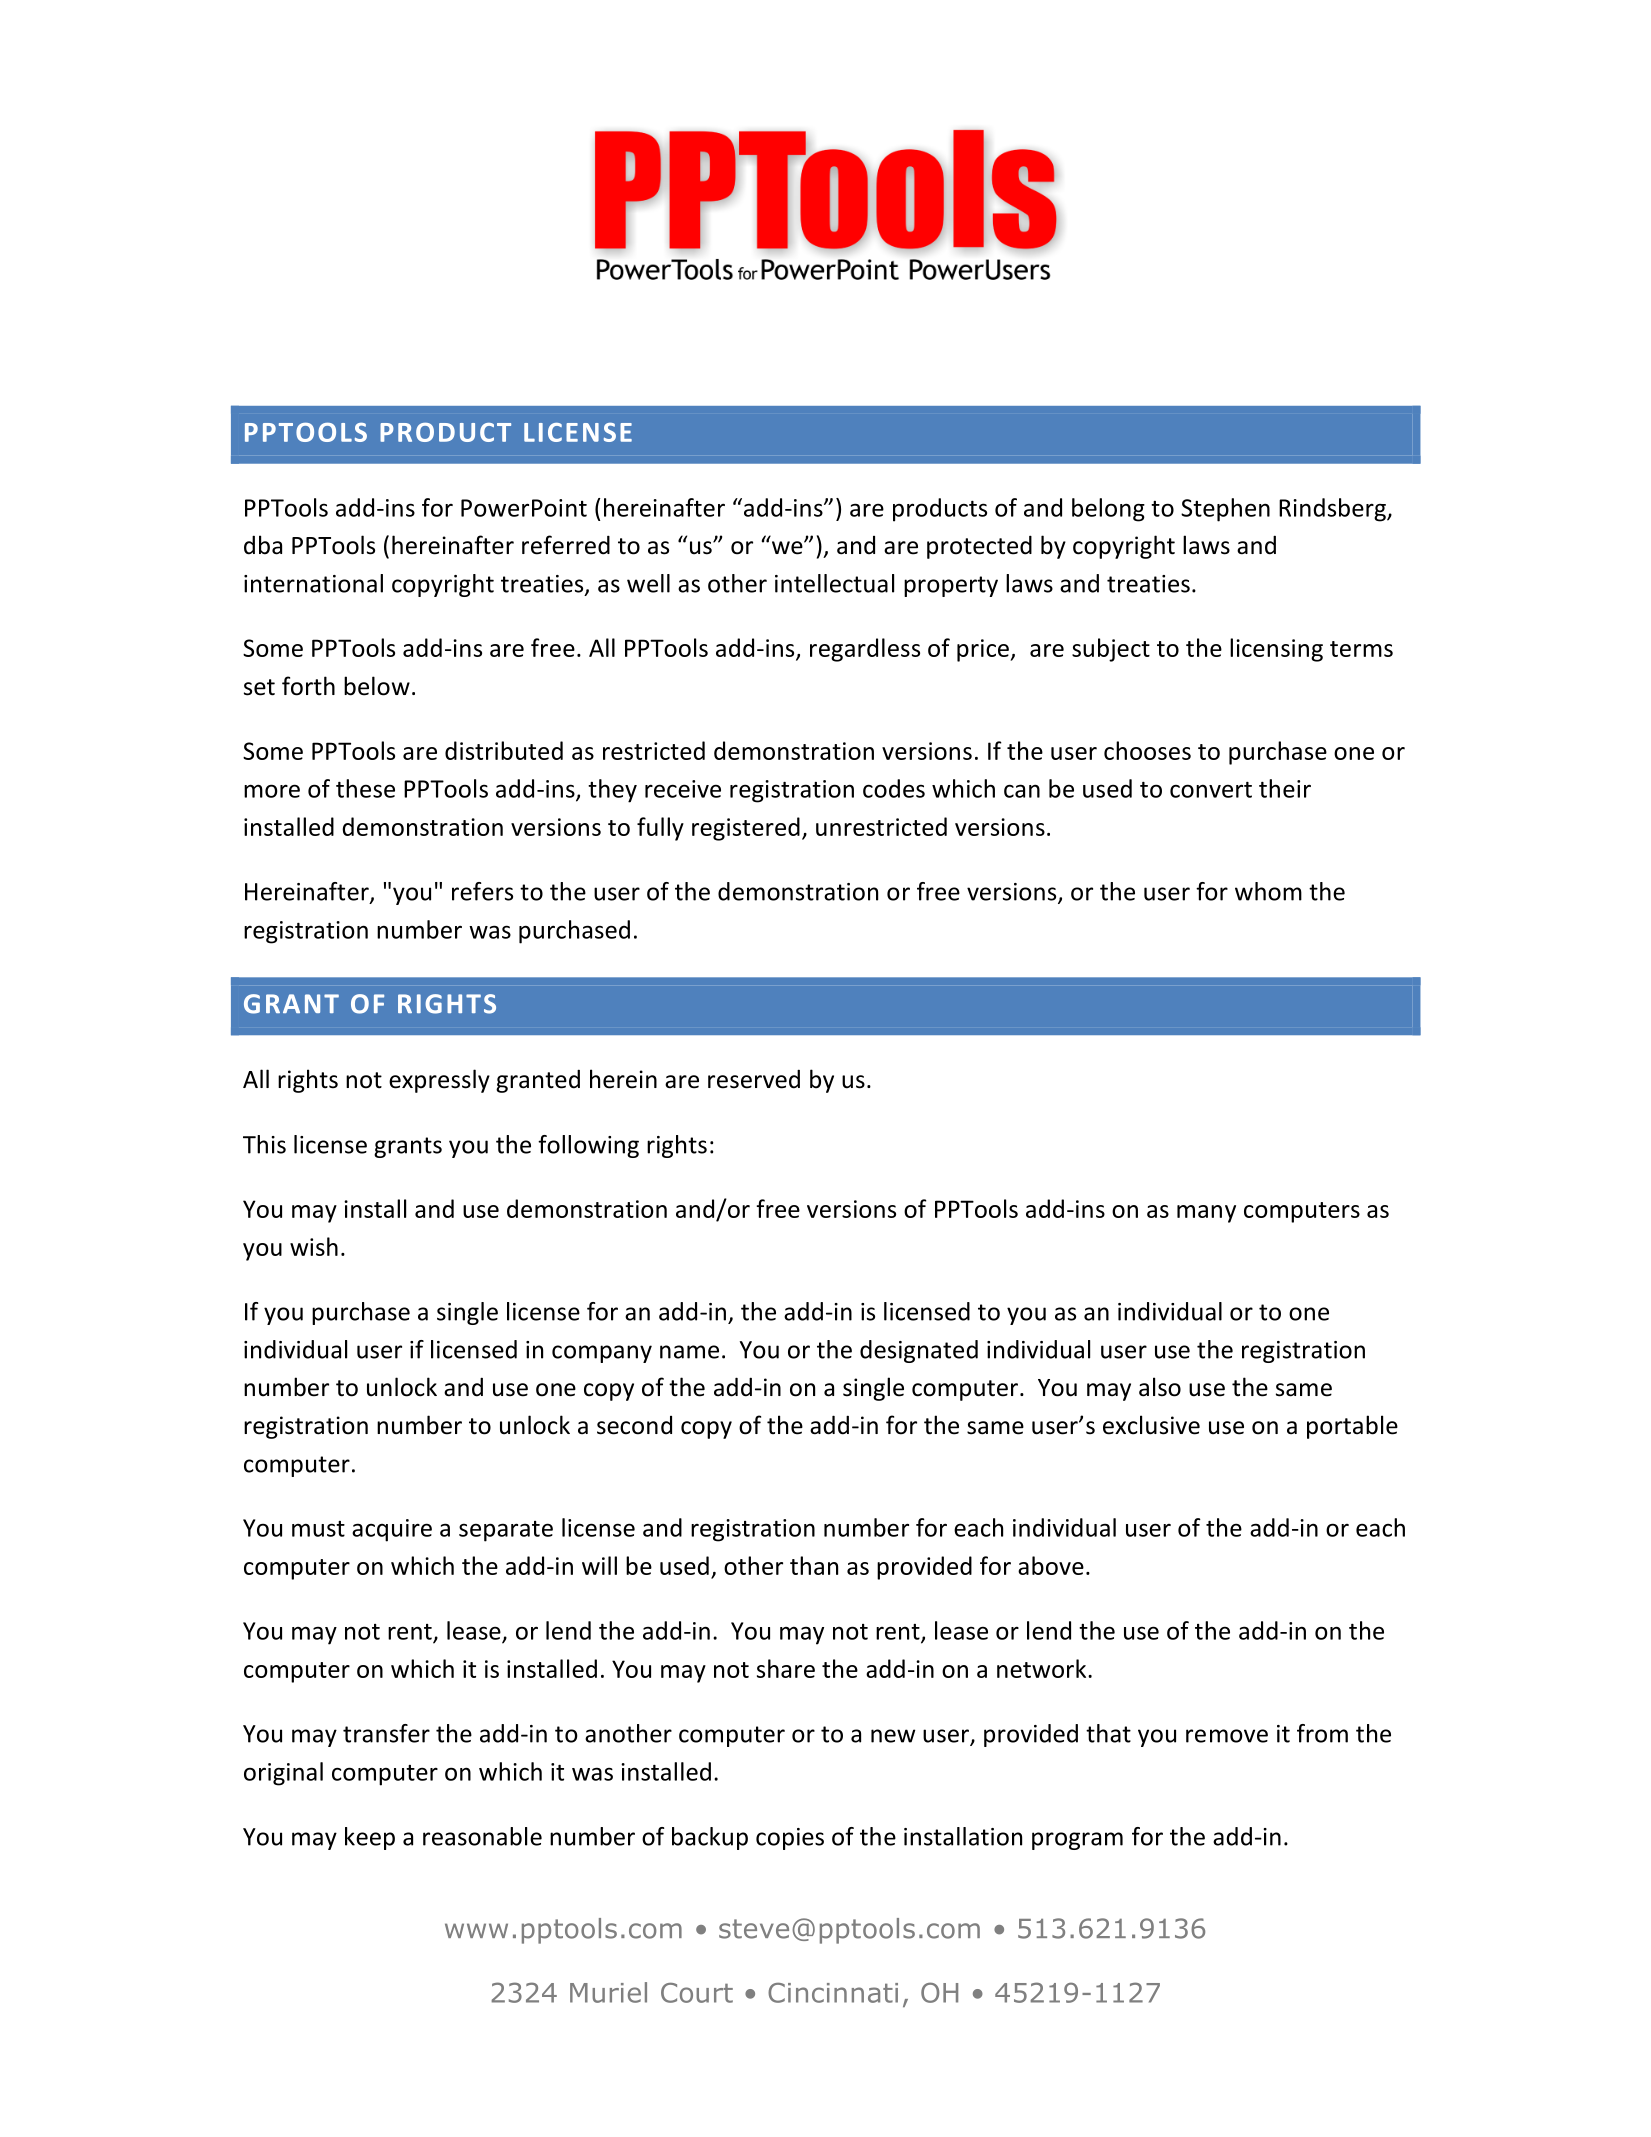 The image size is (1651, 2137). I want to click on exclusive, so click(1151, 1425).
